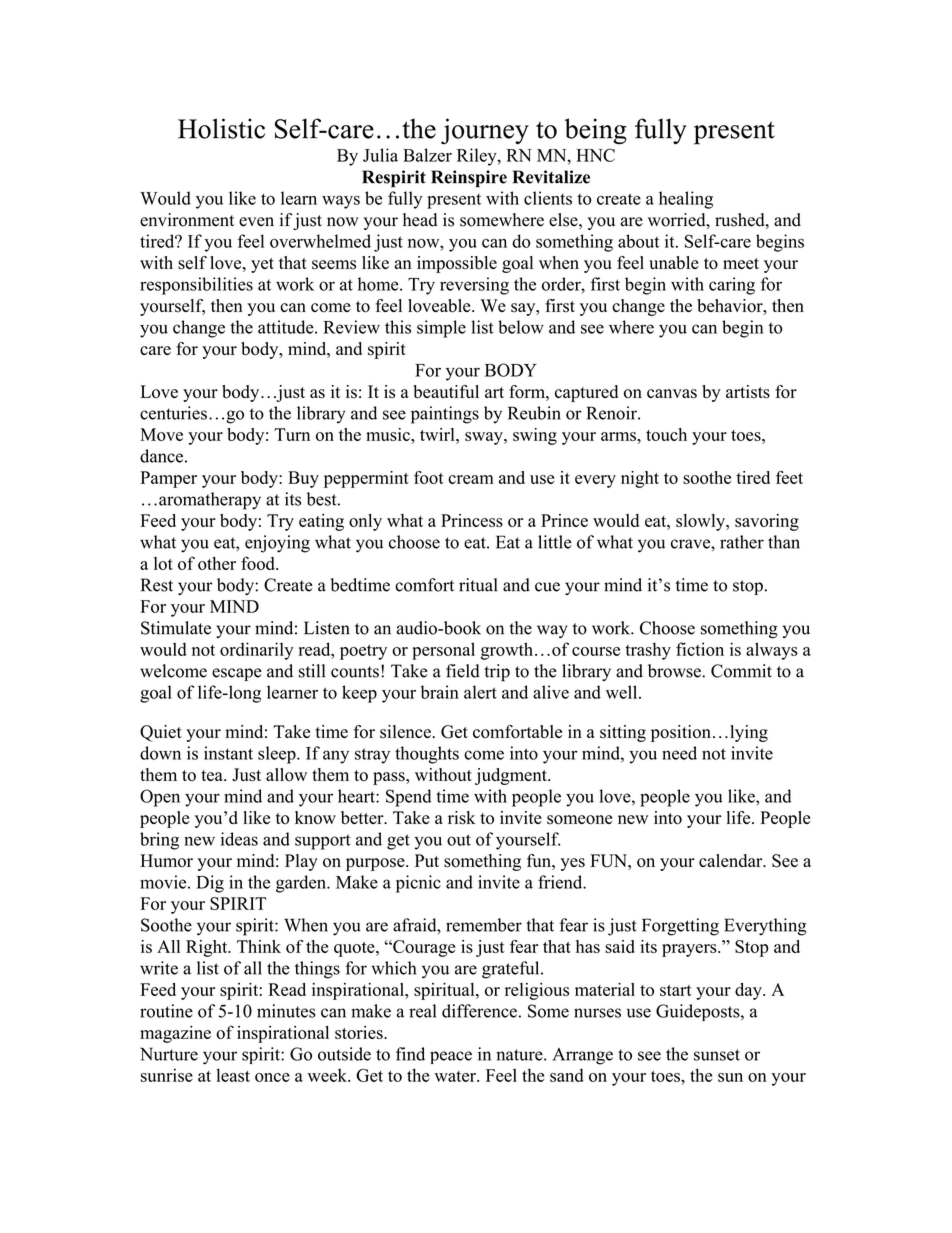 This screenshot has width=952, height=1233. Describe the element at coordinates (679, 753) in the screenshot. I see `need` at that location.
